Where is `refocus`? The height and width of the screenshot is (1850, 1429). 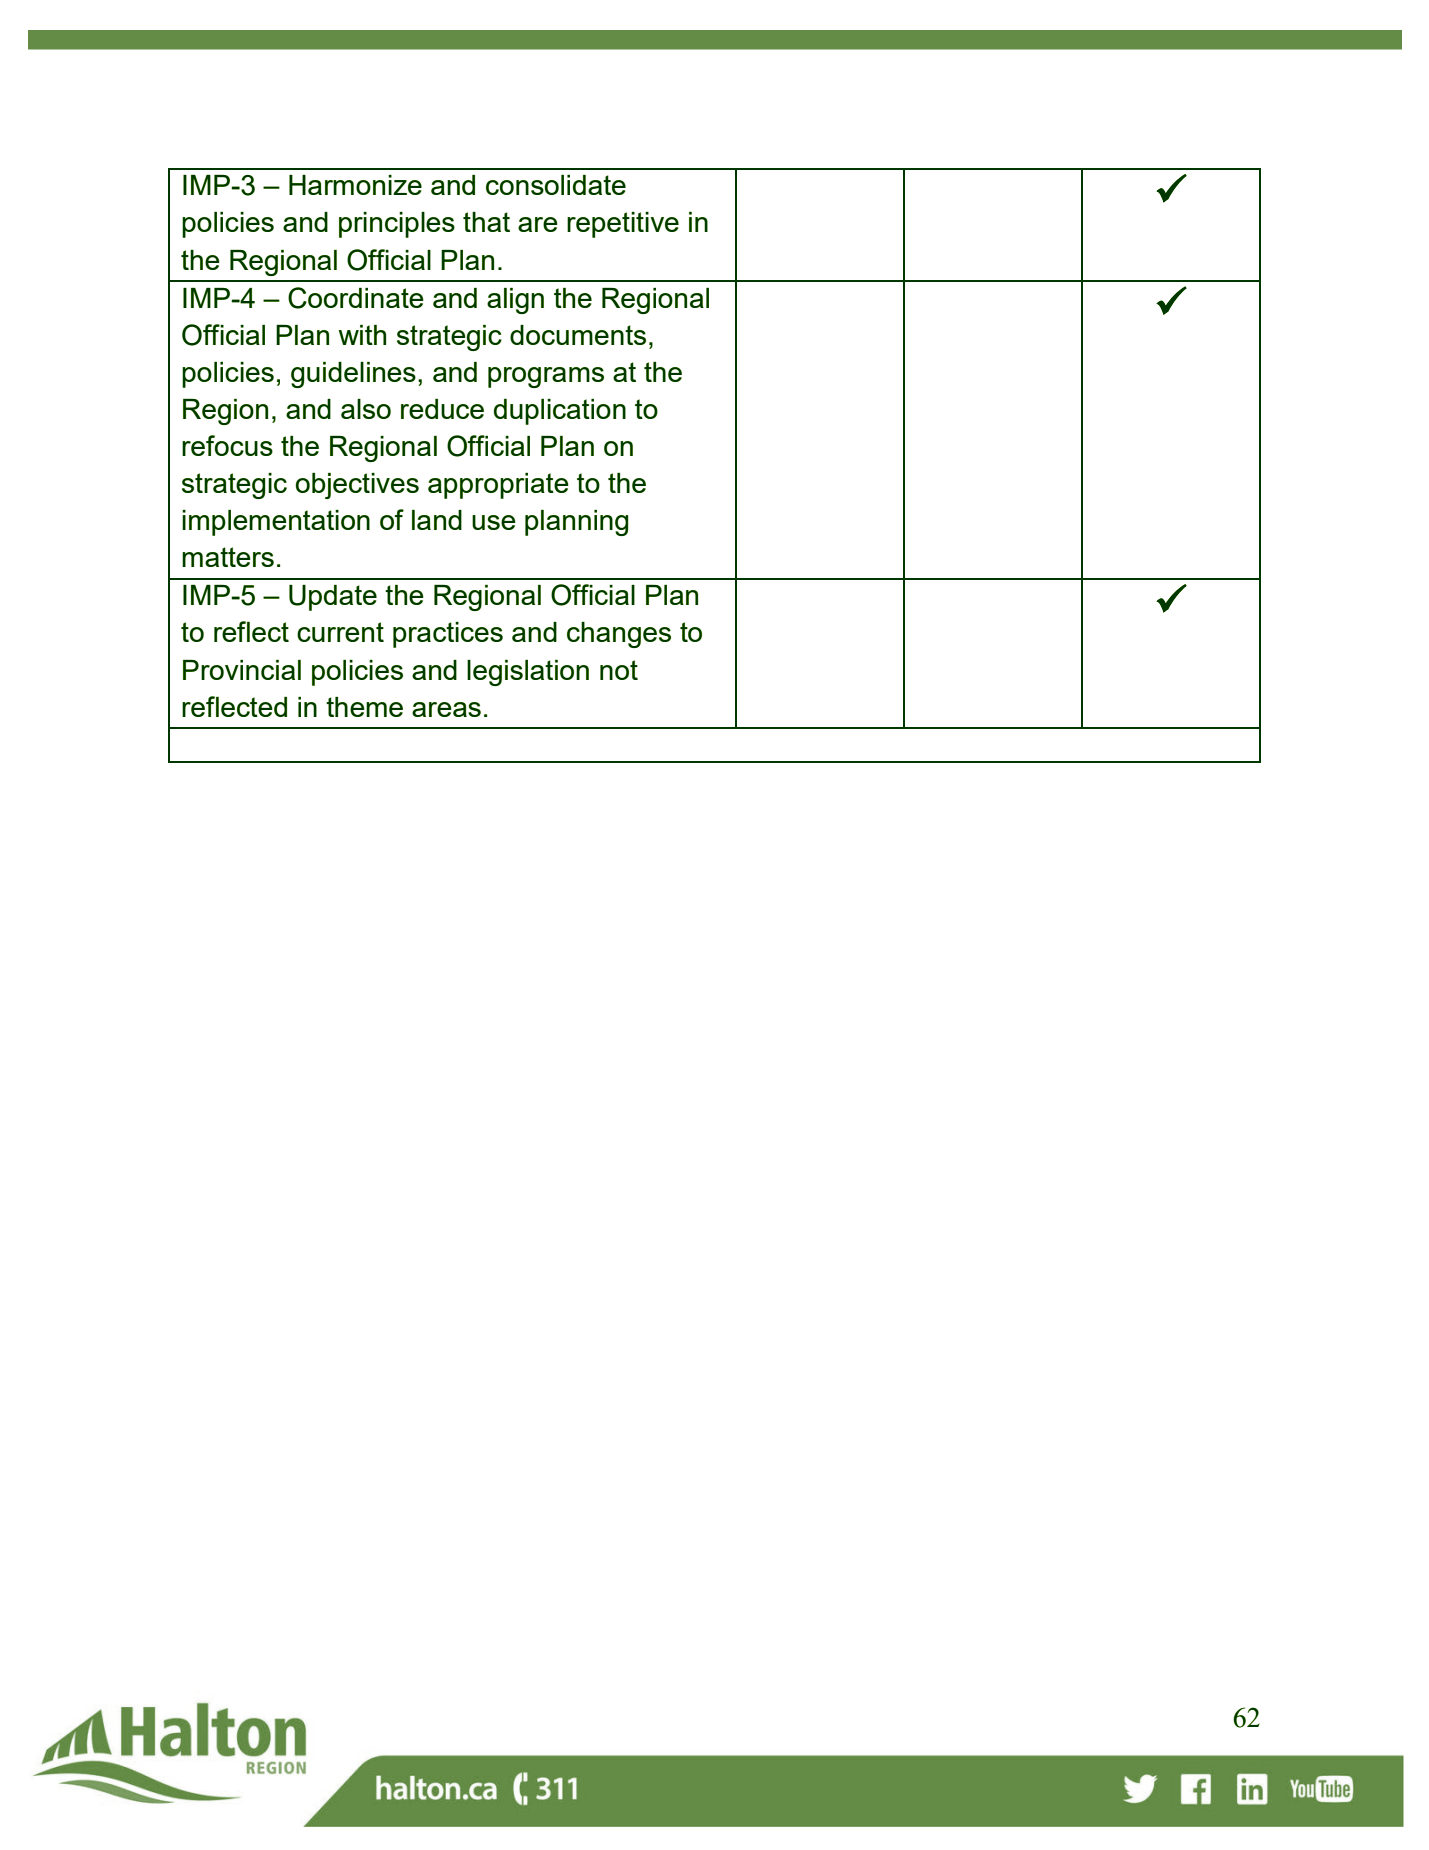 refocus is located at coordinates (227, 445).
